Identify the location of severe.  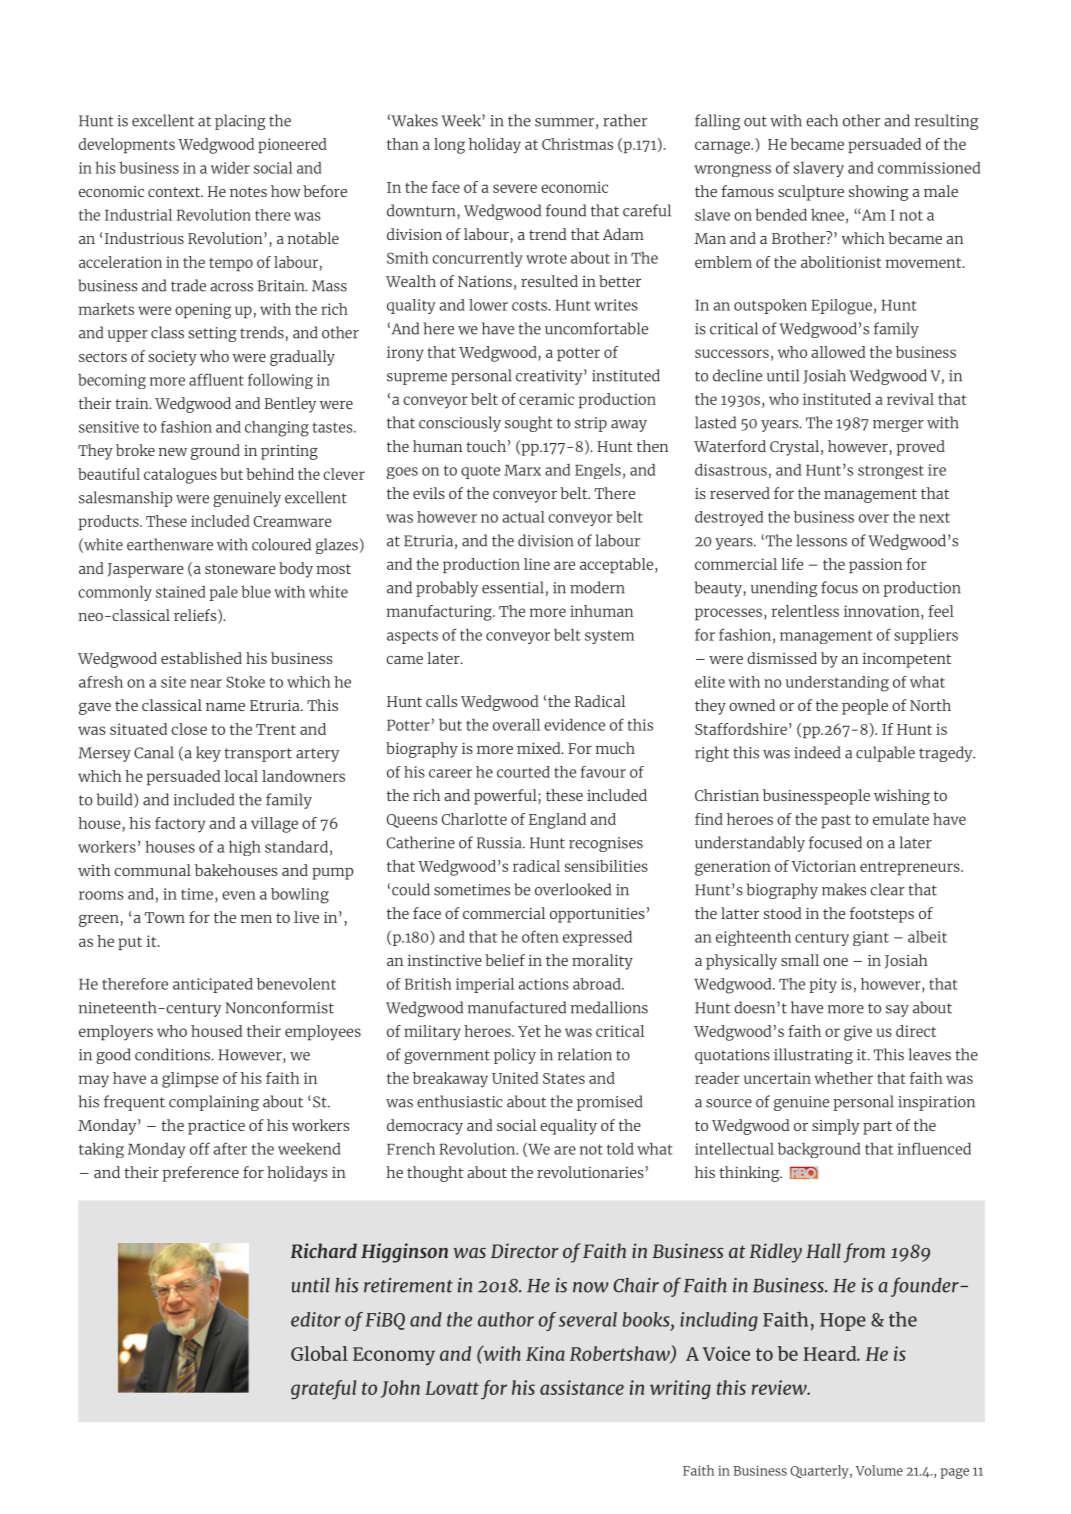
(515, 188).
